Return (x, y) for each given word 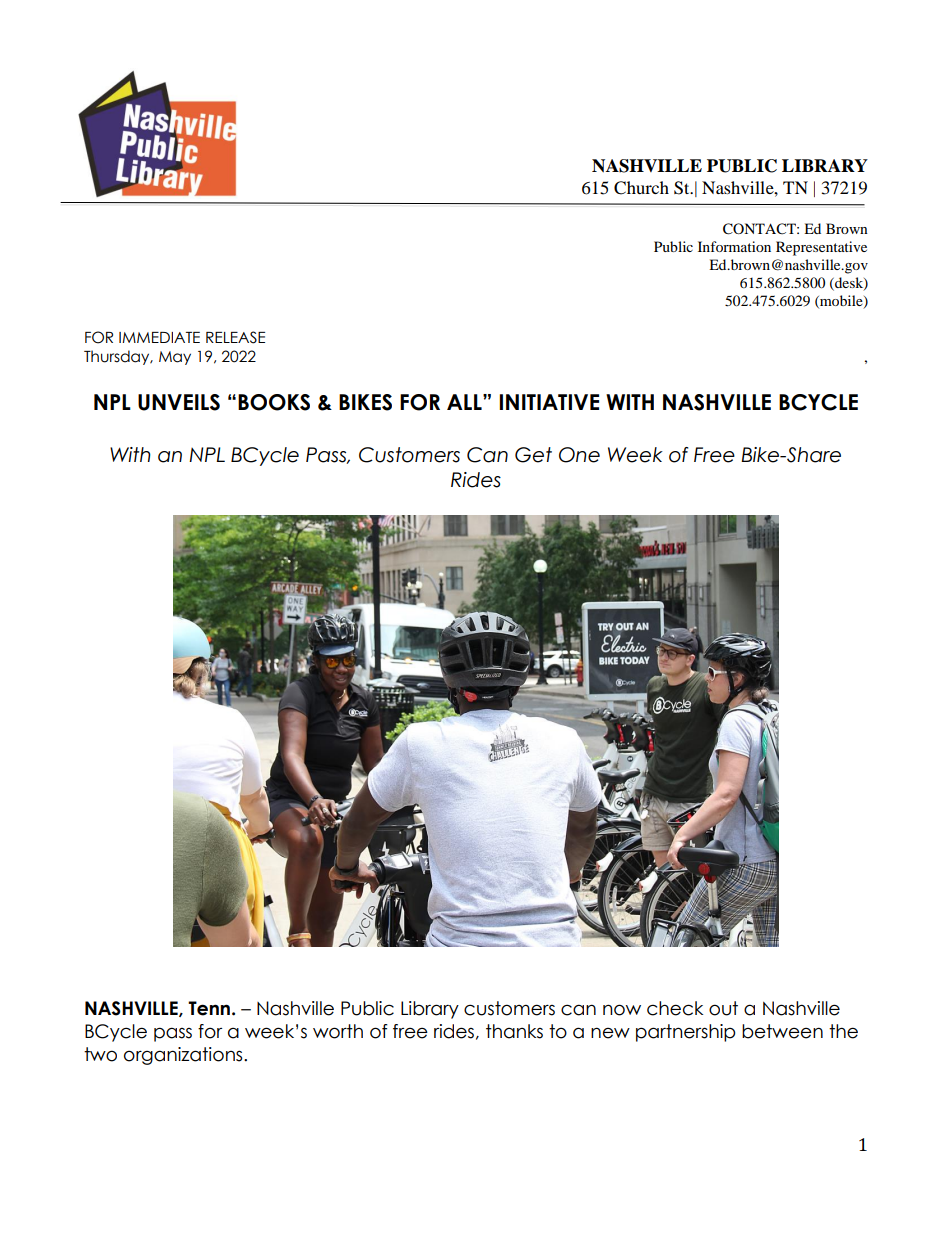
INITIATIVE (549, 402)
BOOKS (274, 402)
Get (533, 455)
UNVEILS (179, 402)
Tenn (209, 1008)
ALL (465, 402)
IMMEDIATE (159, 337)
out (723, 1008)
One (579, 455)
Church (641, 188)
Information (734, 246)
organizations (184, 1056)
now (622, 1010)
